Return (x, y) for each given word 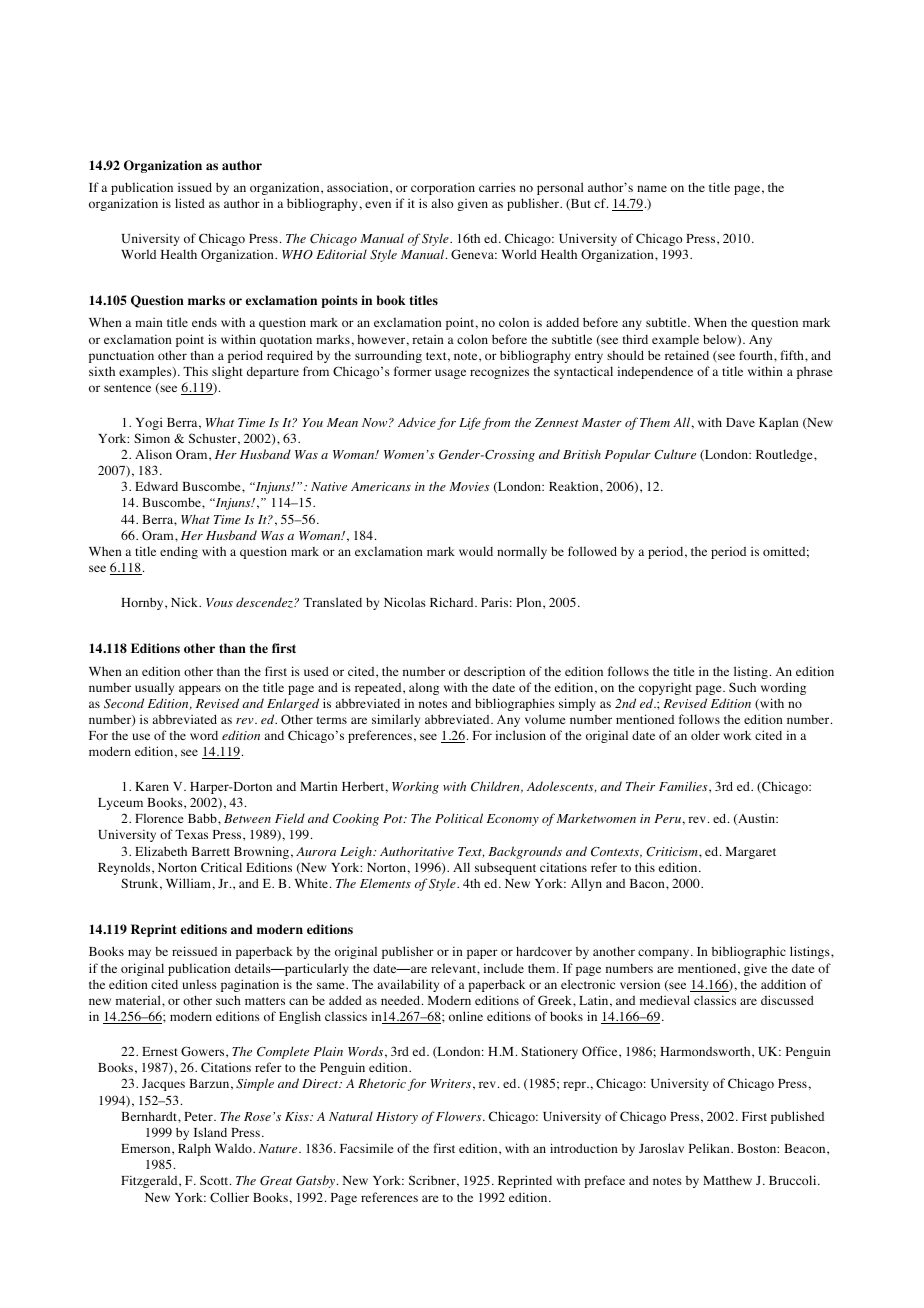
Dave (740, 422)
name (652, 188)
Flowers (460, 1116)
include (504, 968)
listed (190, 203)
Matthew (727, 1180)
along (424, 688)
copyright (665, 689)
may (139, 954)
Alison (153, 454)
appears (200, 690)
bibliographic (749, 952)
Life (470, 423)
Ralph (194, 1149)
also (442, 203)
